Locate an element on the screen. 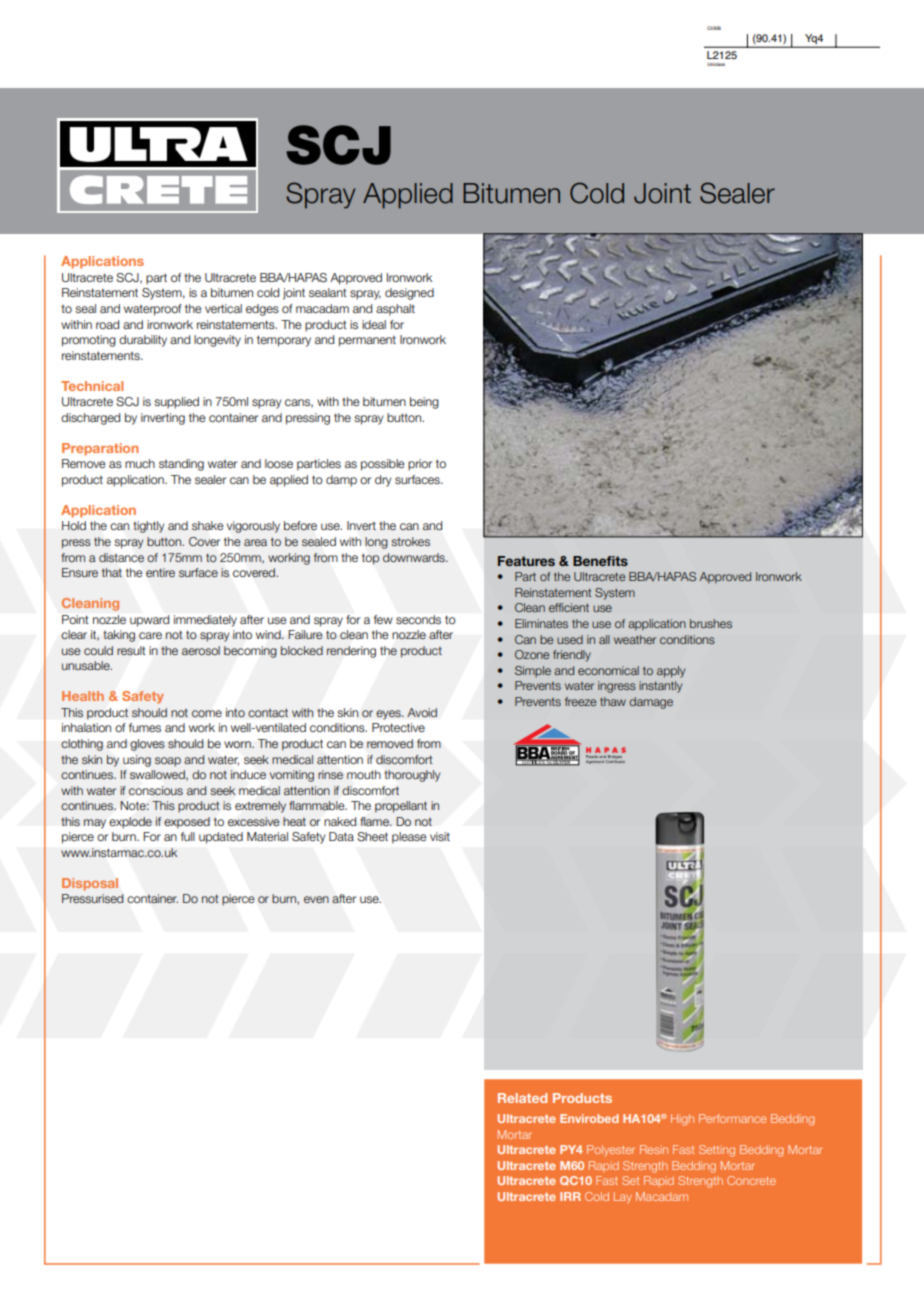 The height and width of the screenshot is (1308, 924). ideal is located at coordinates (374, 324).
